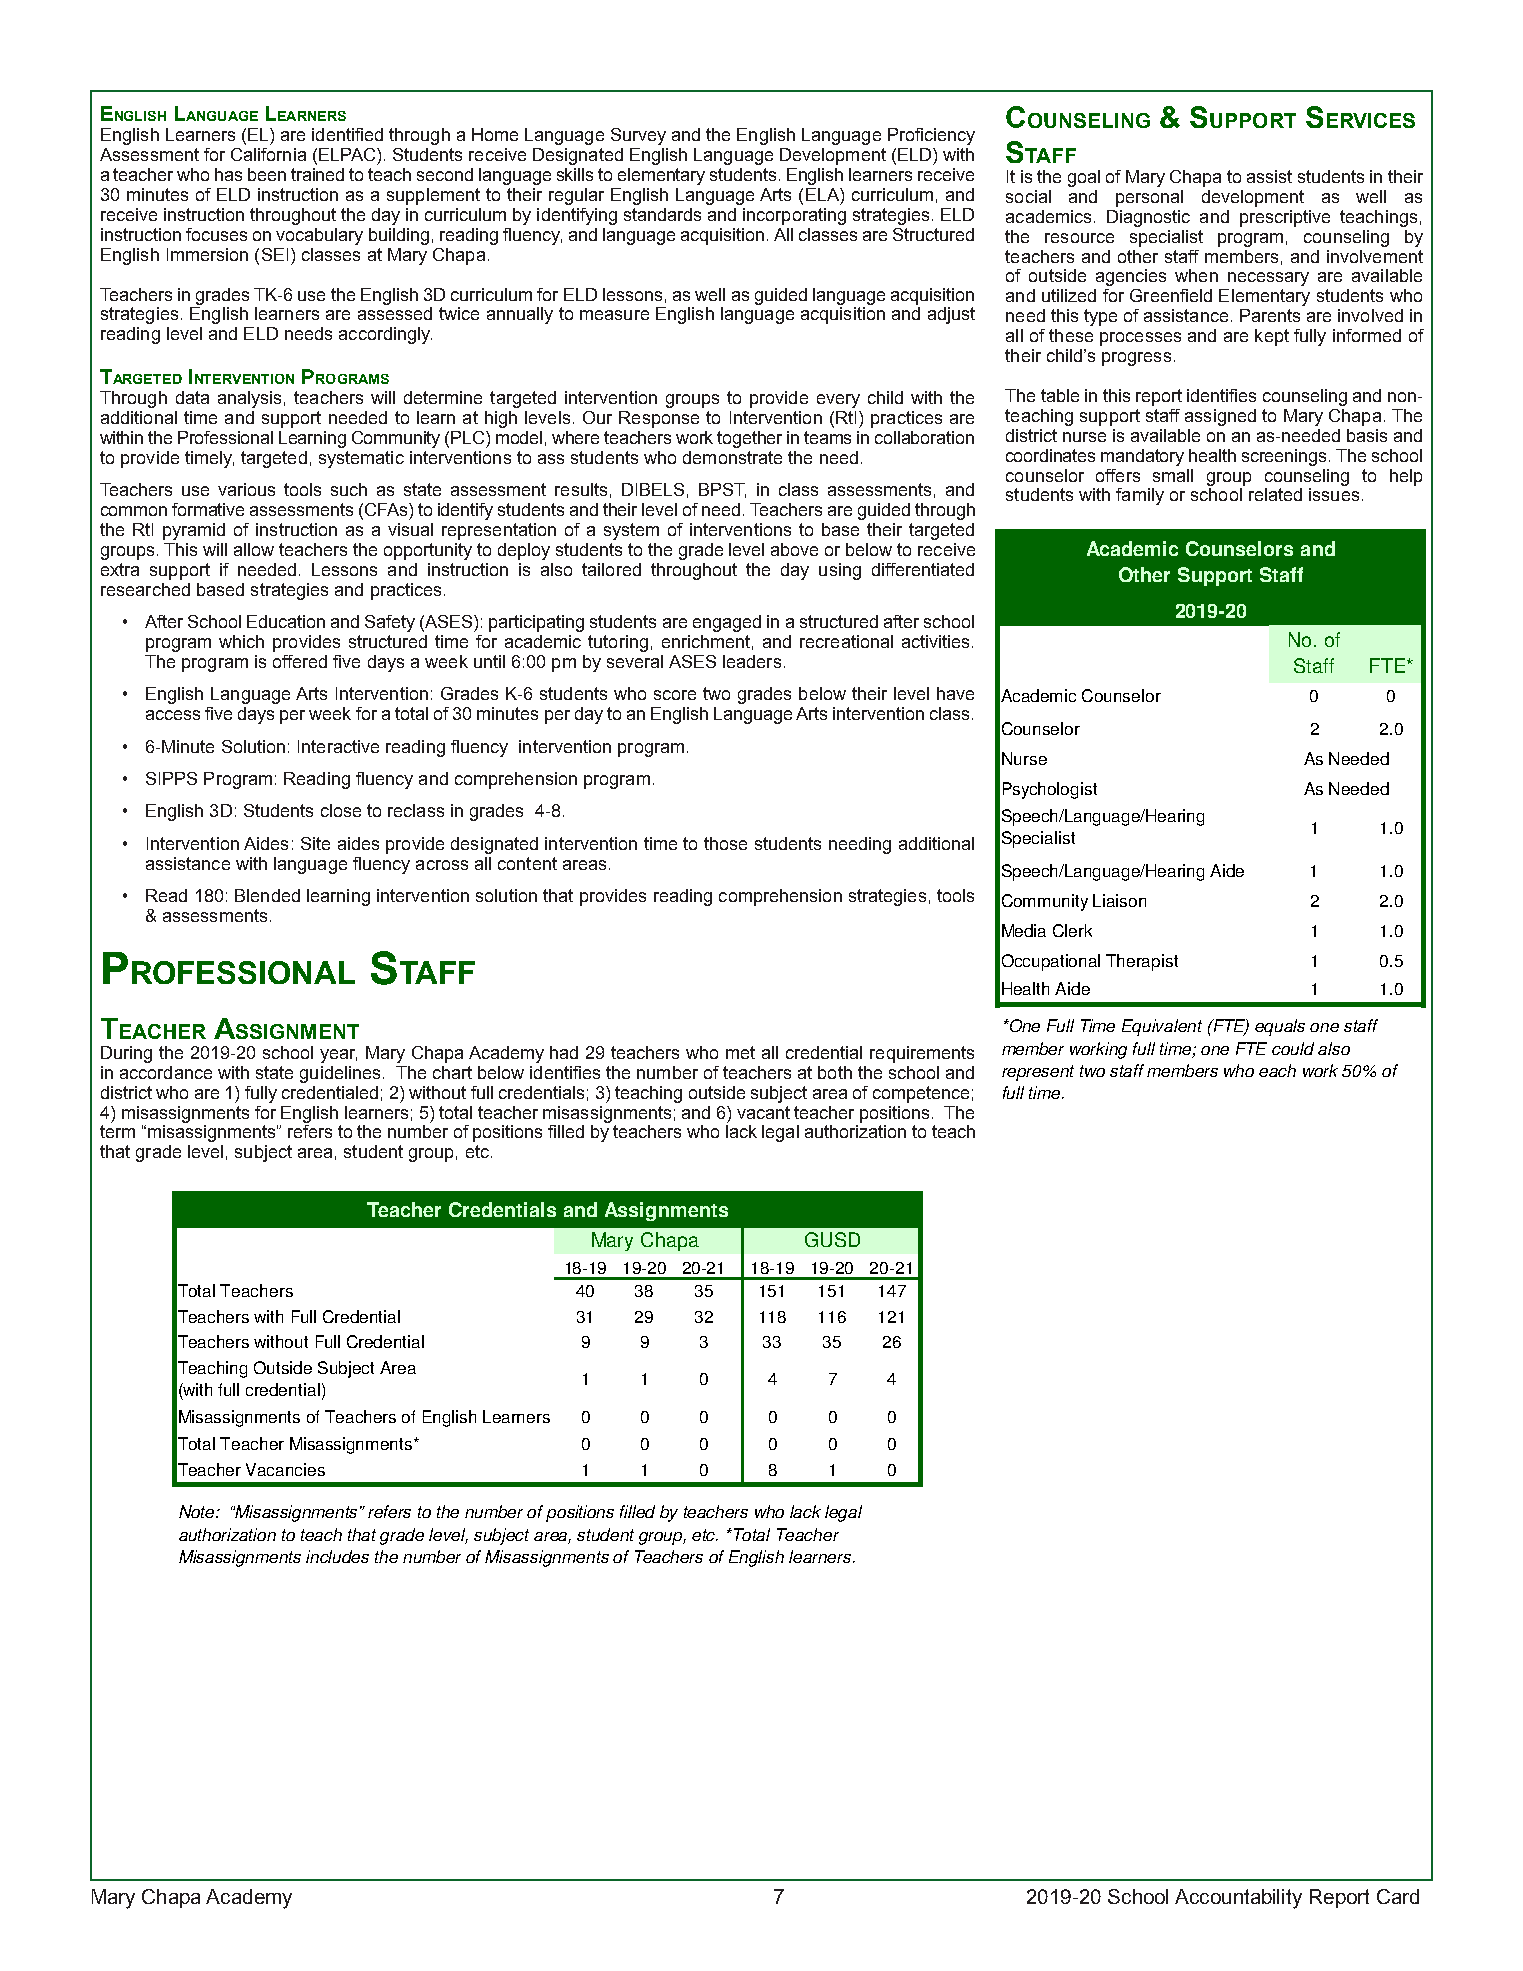 Image resolution: width=1523 pixels, height=1971 pixels. I want to click on Psychologist, so click(1050, 790).
